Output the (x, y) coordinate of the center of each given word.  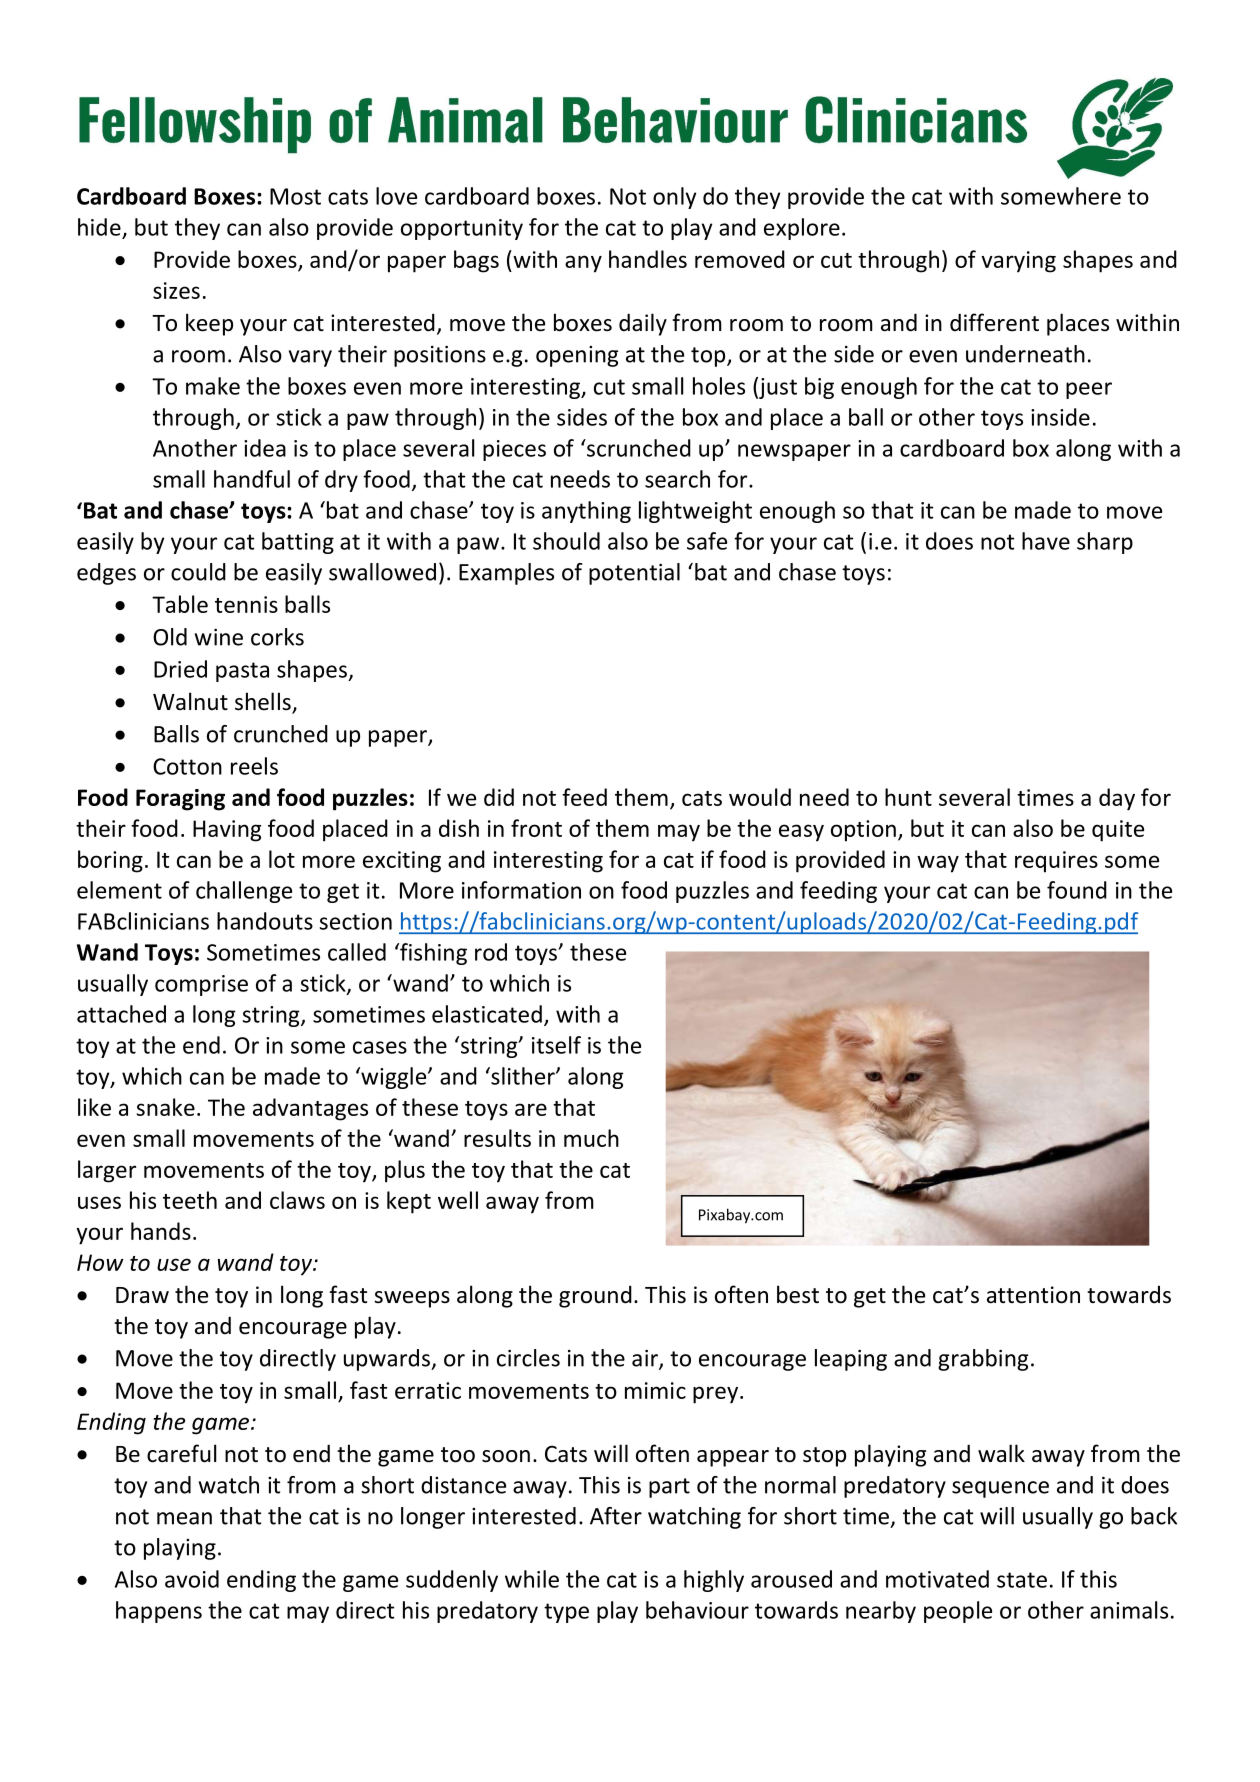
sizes (176, 290)
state (1022, 1580)
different (994, 322)
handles (648, 259)
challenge (244, 892)
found (1077, 890)
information (521, 890)
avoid (192, 1579)
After (616, 1516)
